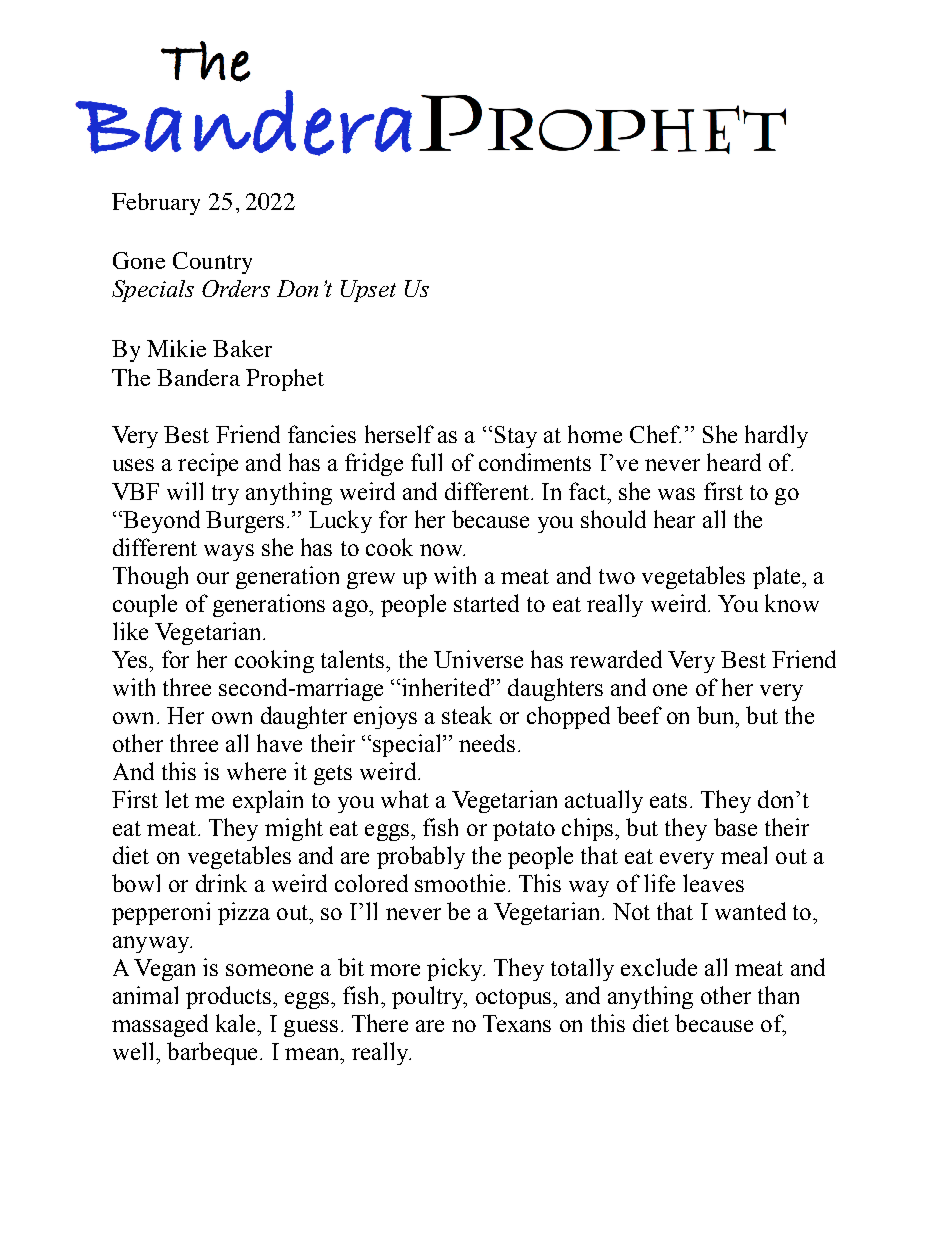  Describe the element at coordinates (776, 436) in the image. I see `hardly` at that location.
